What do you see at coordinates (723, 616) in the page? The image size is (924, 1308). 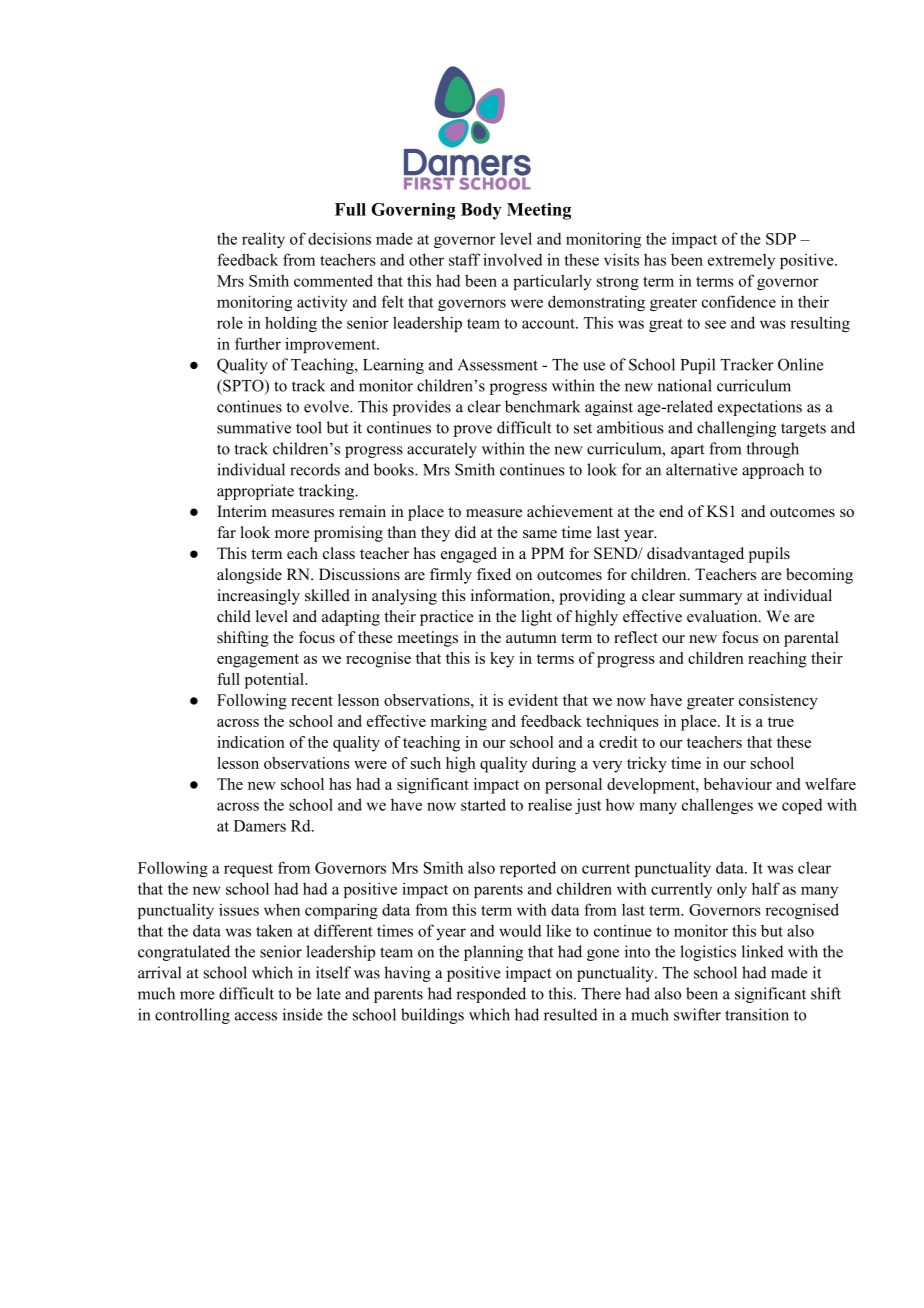 I see `evaluation` at bounding box center [723, 616].
